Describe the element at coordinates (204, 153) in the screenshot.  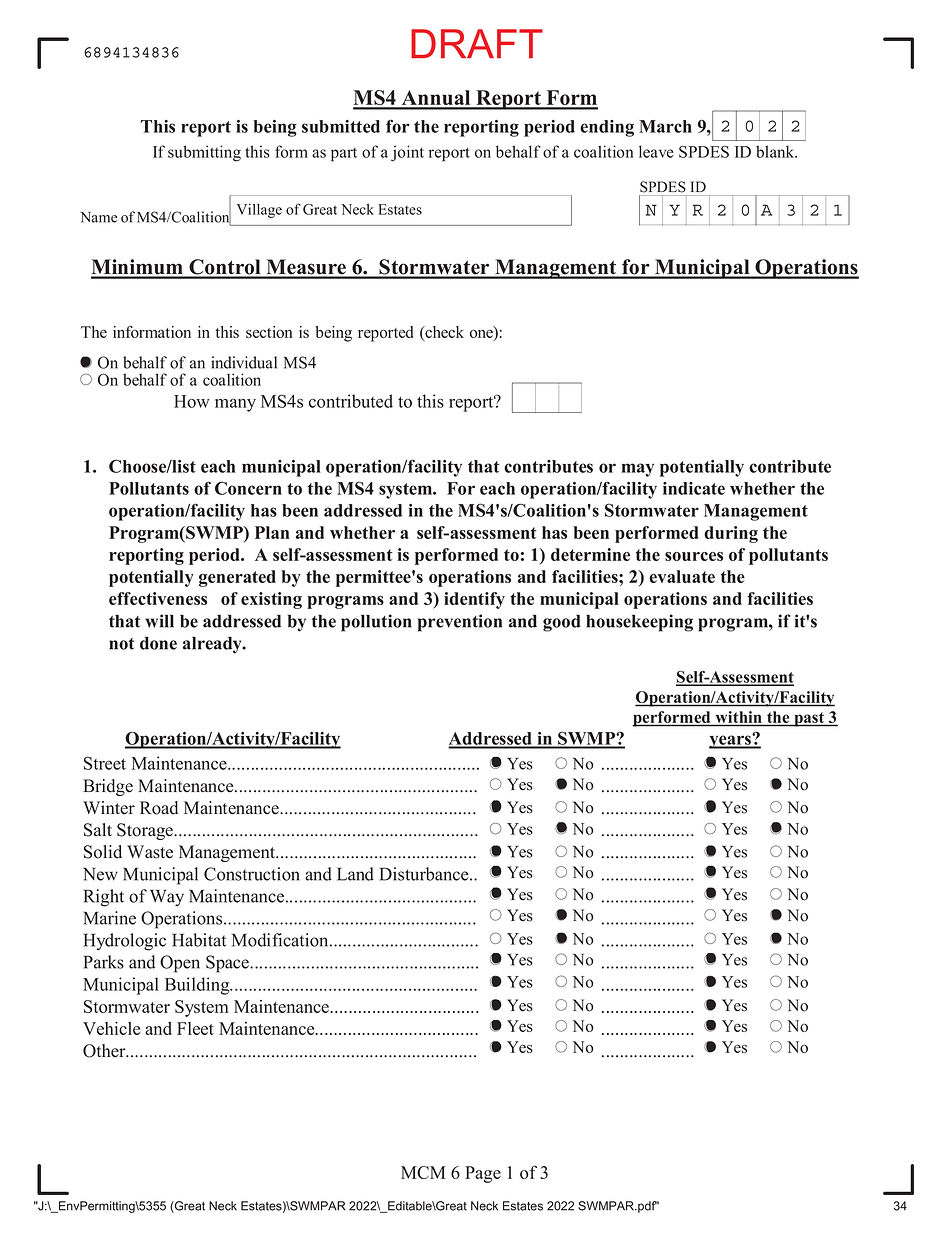
I see `submitting` at that location.
